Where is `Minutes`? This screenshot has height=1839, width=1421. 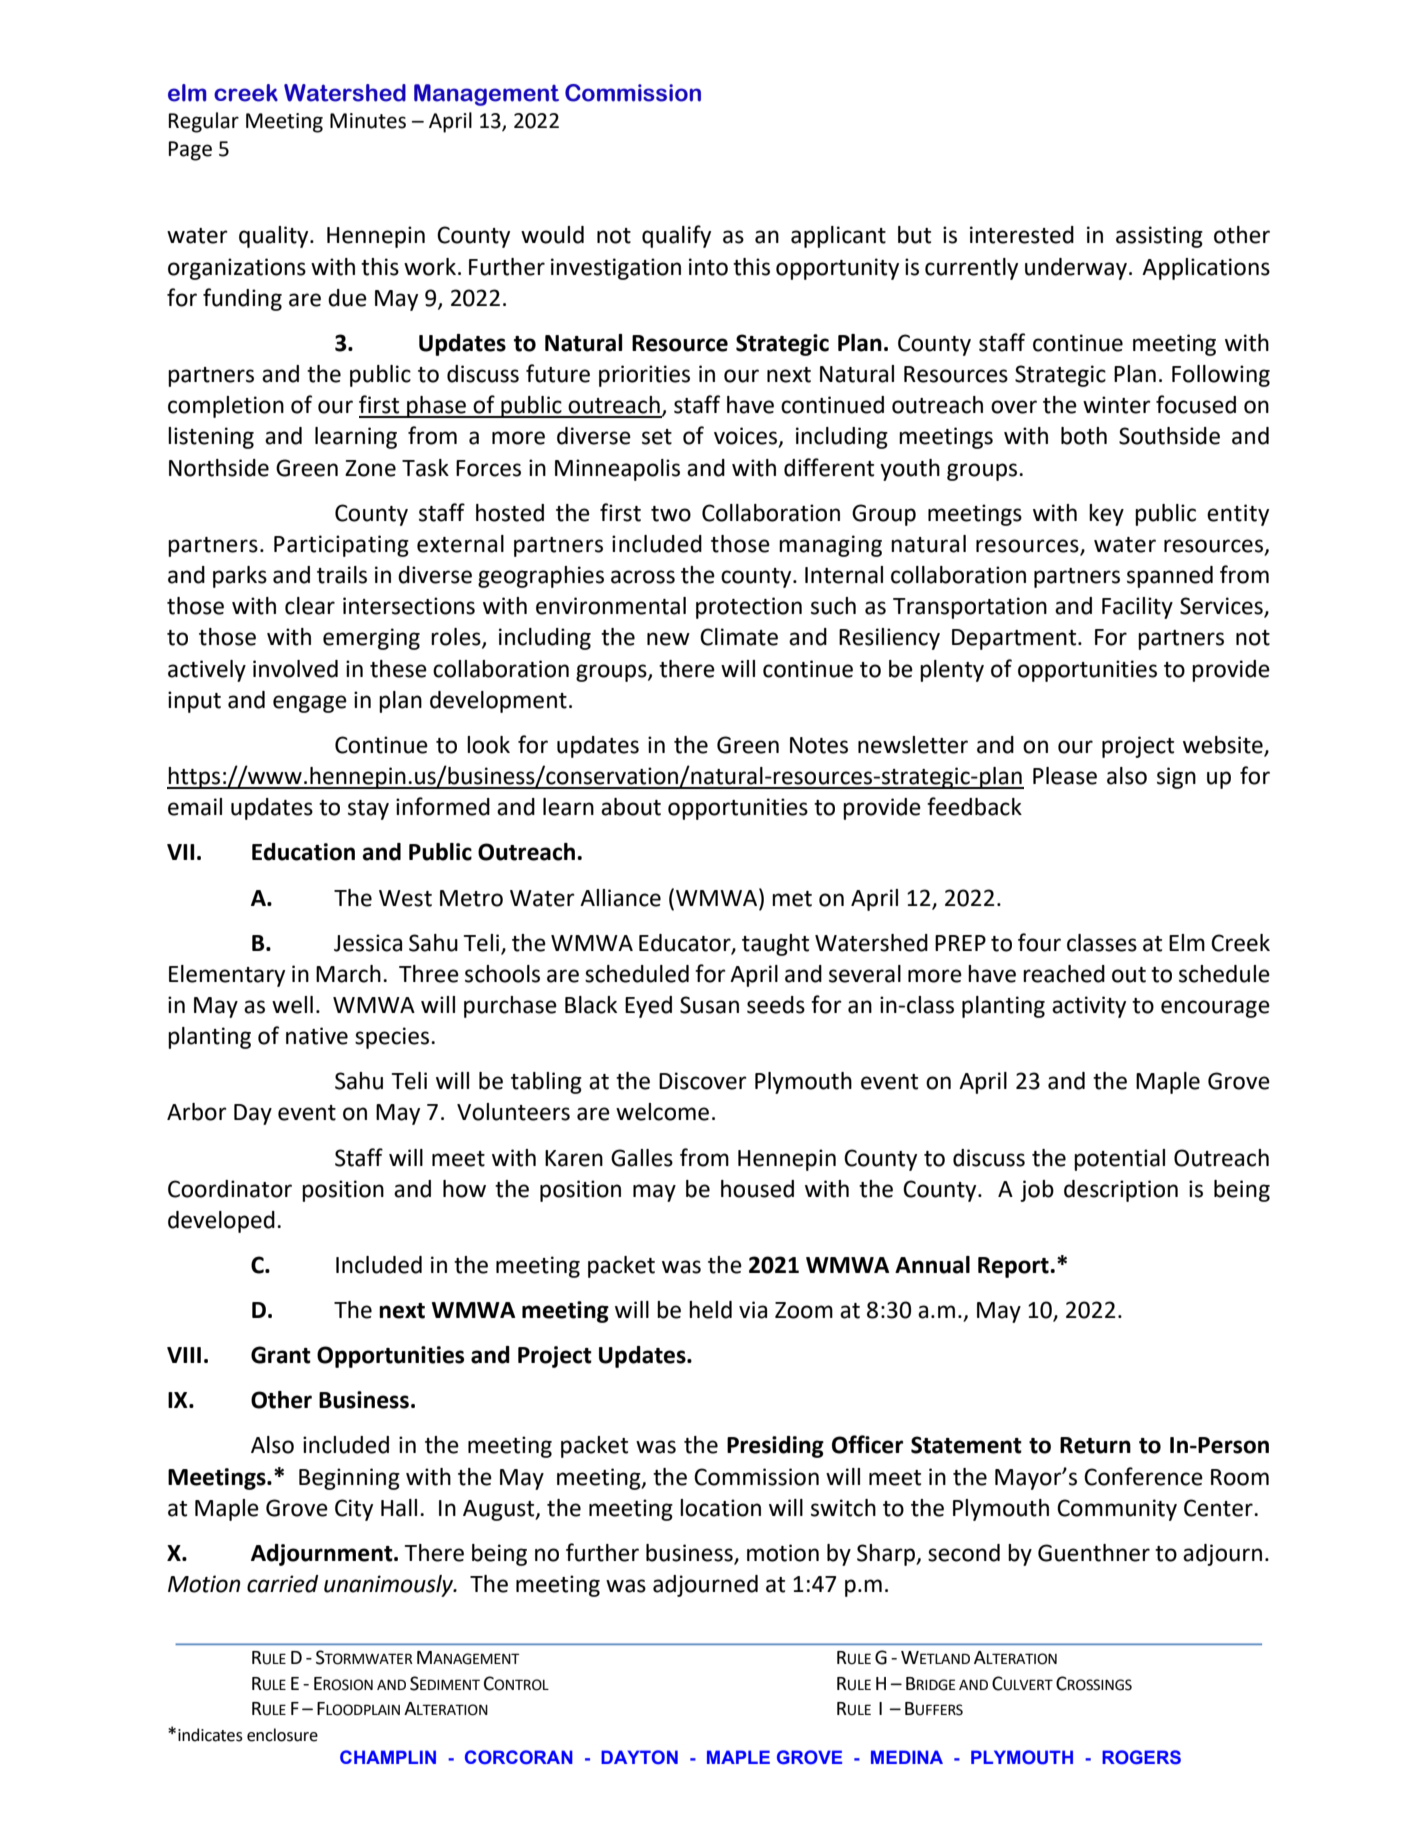 Minutes is located at coordinates (368, 121).
